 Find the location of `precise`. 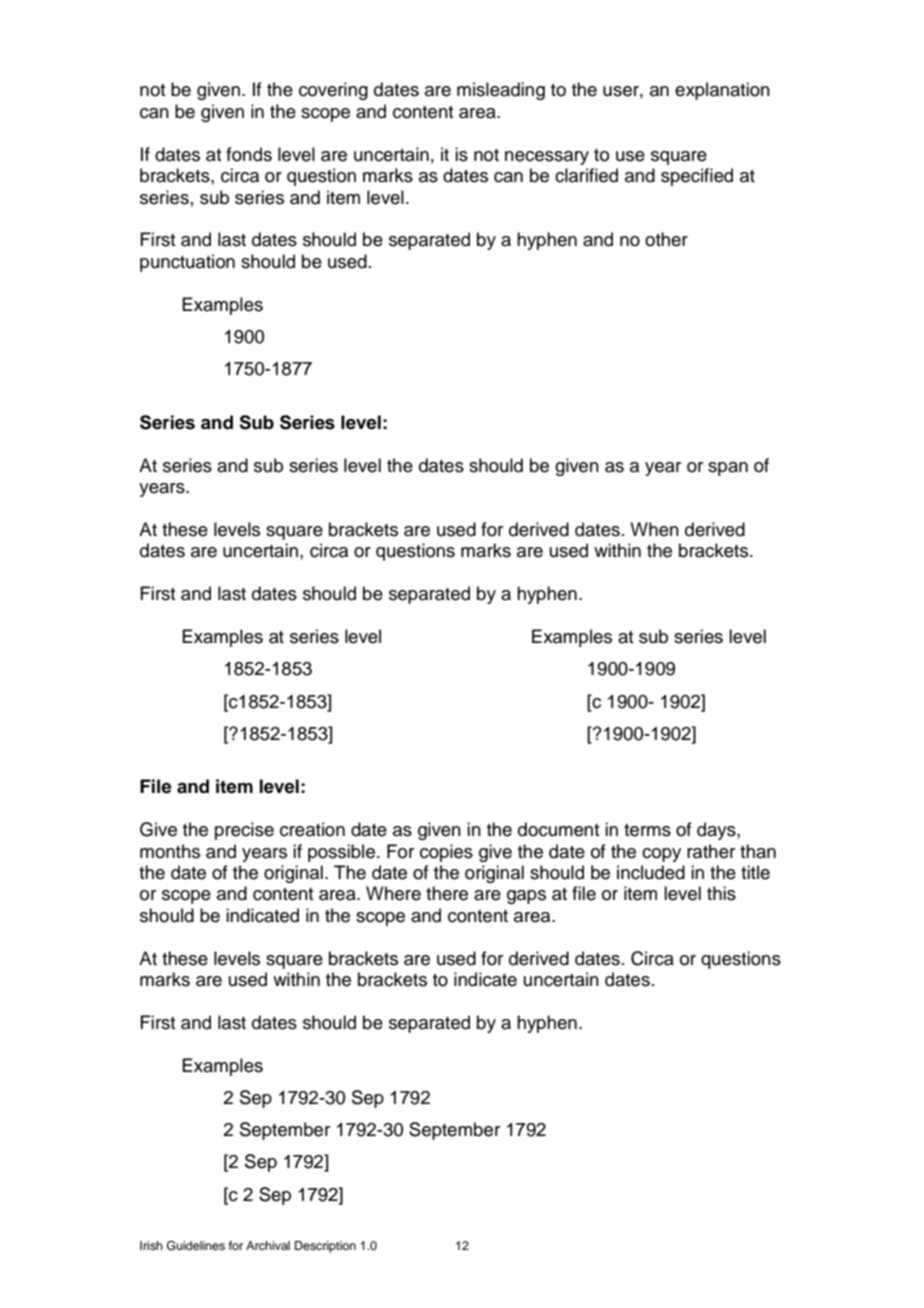

precise is located at coordinates (244, 831).
